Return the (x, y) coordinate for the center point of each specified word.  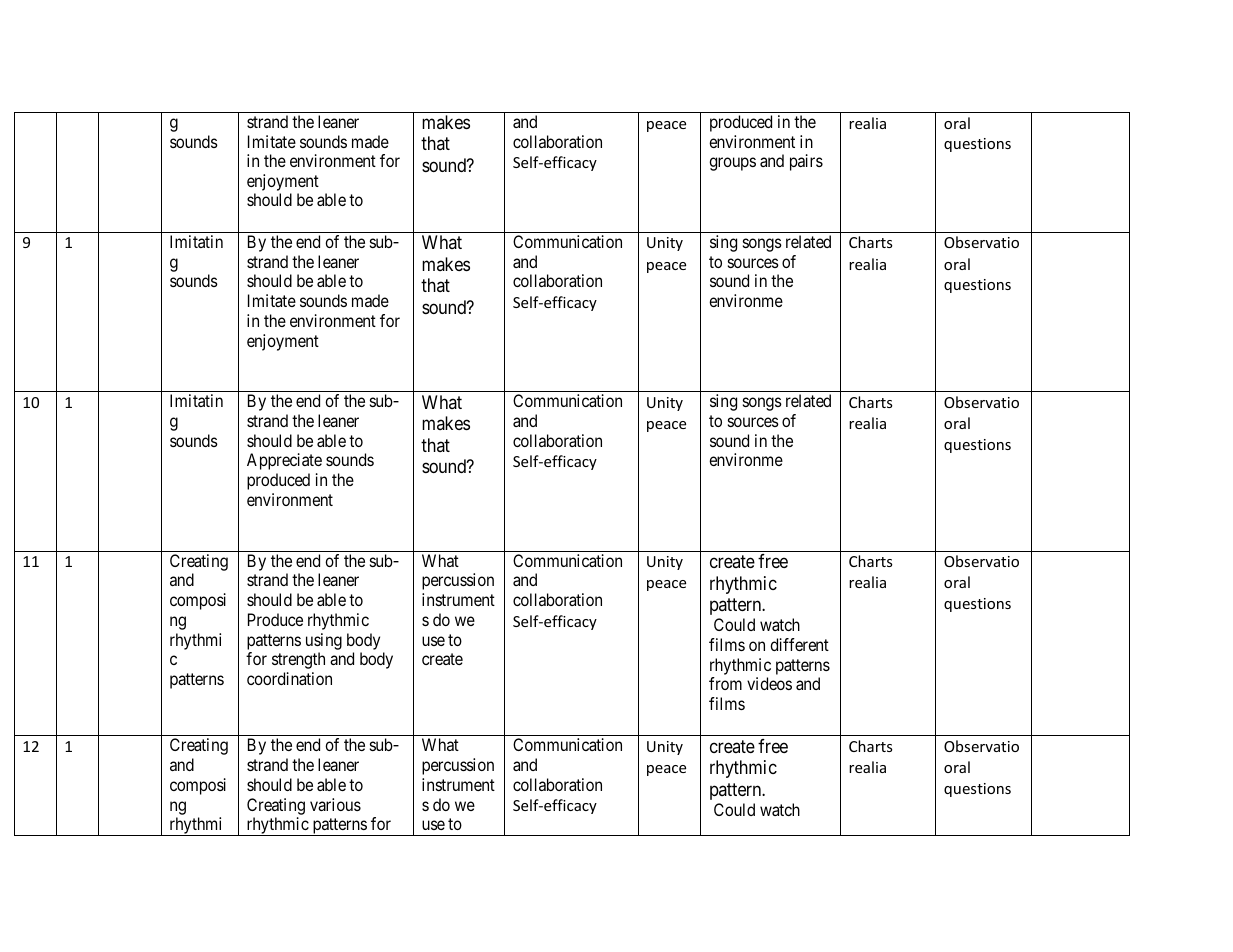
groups (732, 164)
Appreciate (284, 461)
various (335, 804)
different (799, 644)
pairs (806, 162)
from (725, 683)
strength (298, 660)
